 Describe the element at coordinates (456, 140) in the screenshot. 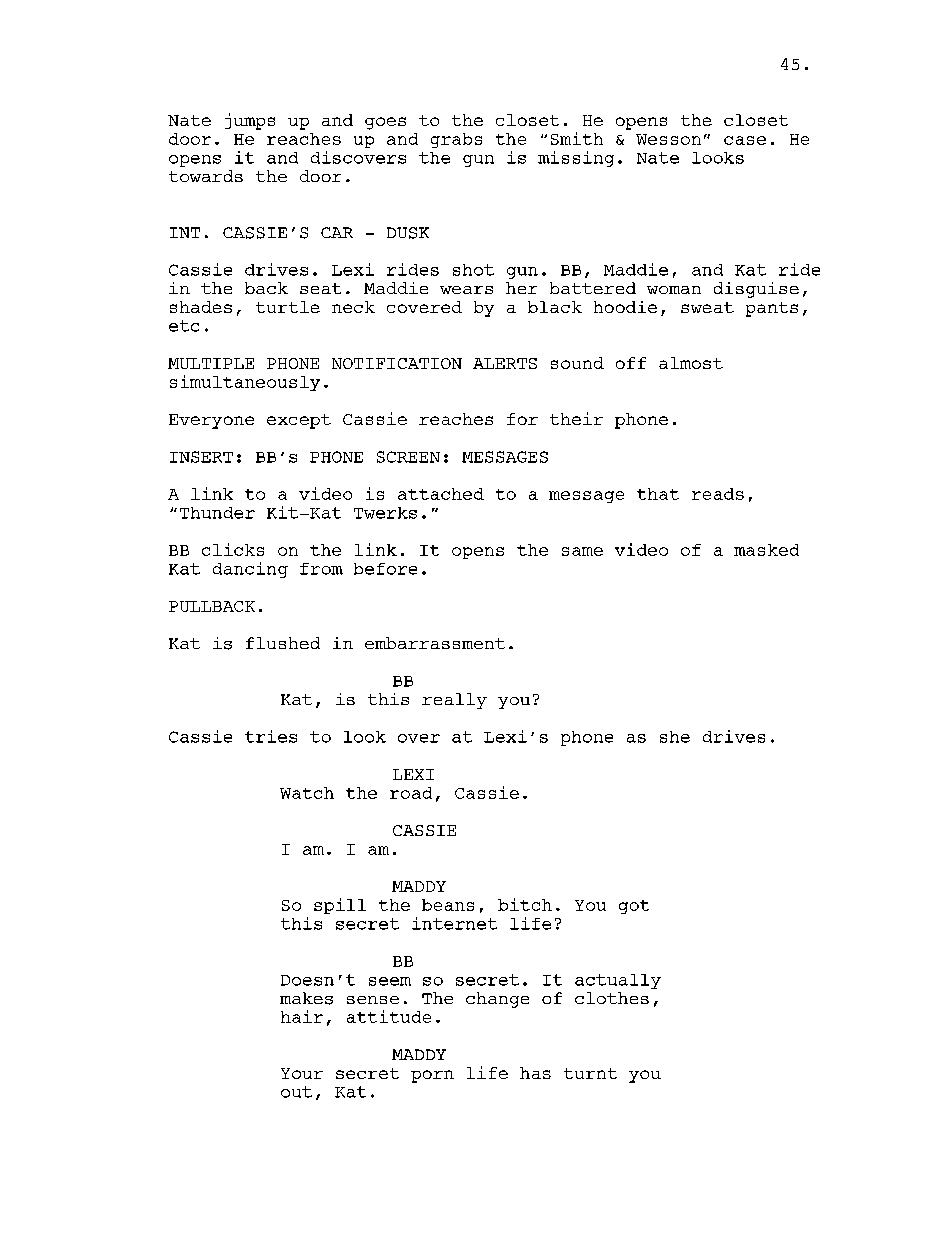

I see `grabs` at that location.
